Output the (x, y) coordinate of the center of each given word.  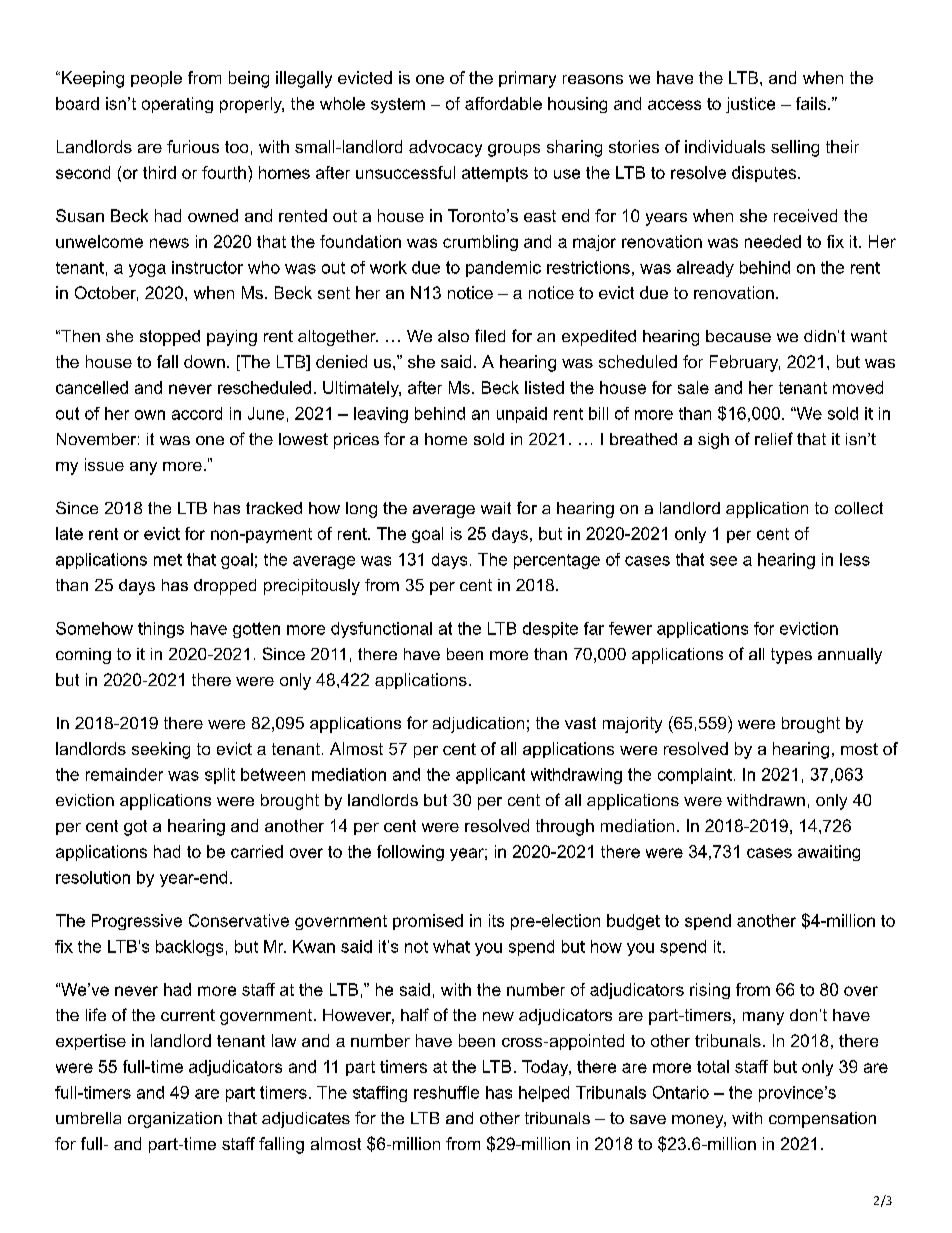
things (161, 630)
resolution (93, 877)
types (791, 656)
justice (750, 105)
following (410, 853)
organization (175, 1120)
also (453, 336)
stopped (170, 338)
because (738, 336)
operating (177, 105)
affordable (503, 103)
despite (550, 630)
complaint (695, 776)
